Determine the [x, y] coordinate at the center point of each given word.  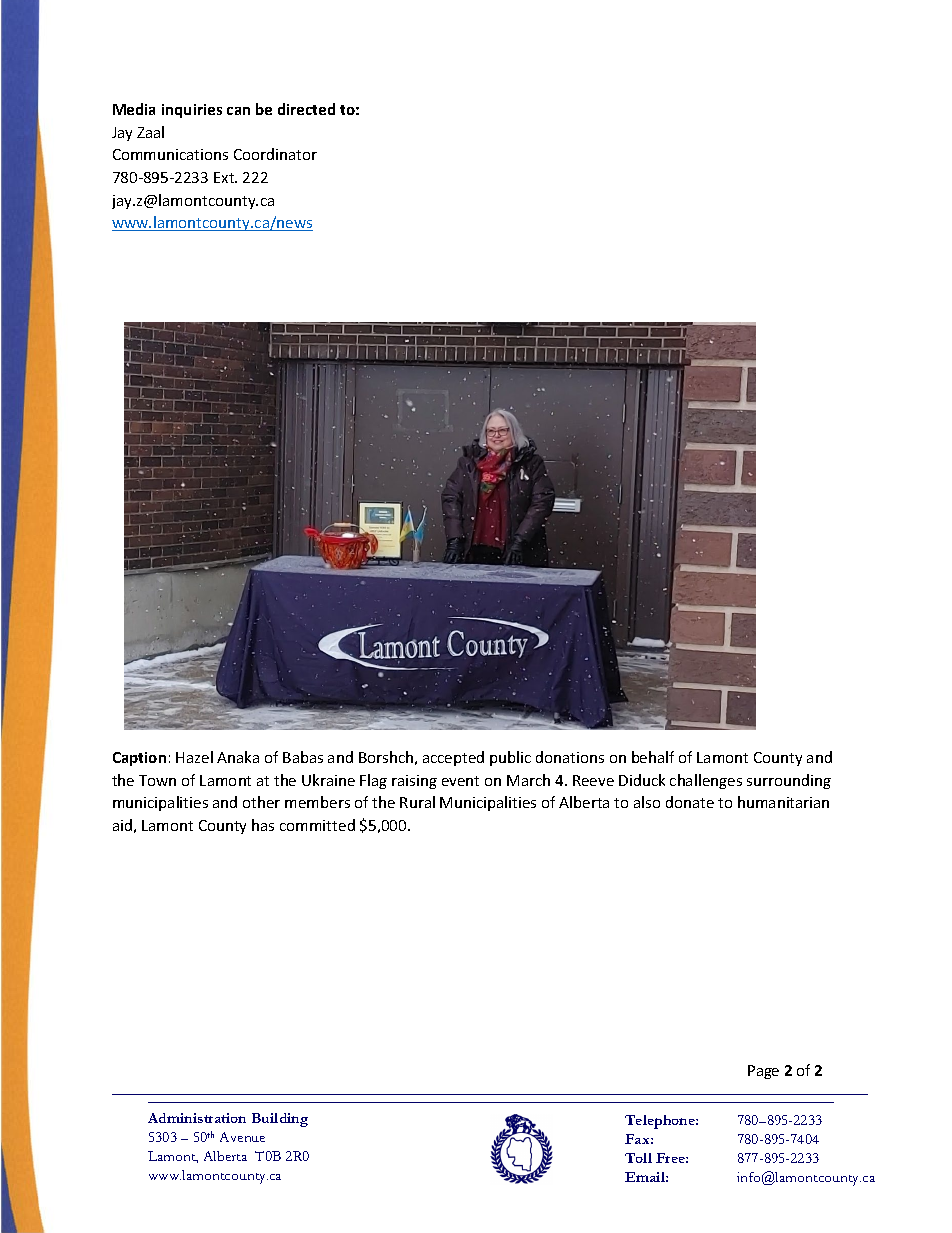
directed [306, 109]
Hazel [194, 757]
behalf [653, 757]
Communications [170, 154]
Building [280, 1120]
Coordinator [275, 154]
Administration [197, 1118]
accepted [453, 758]
